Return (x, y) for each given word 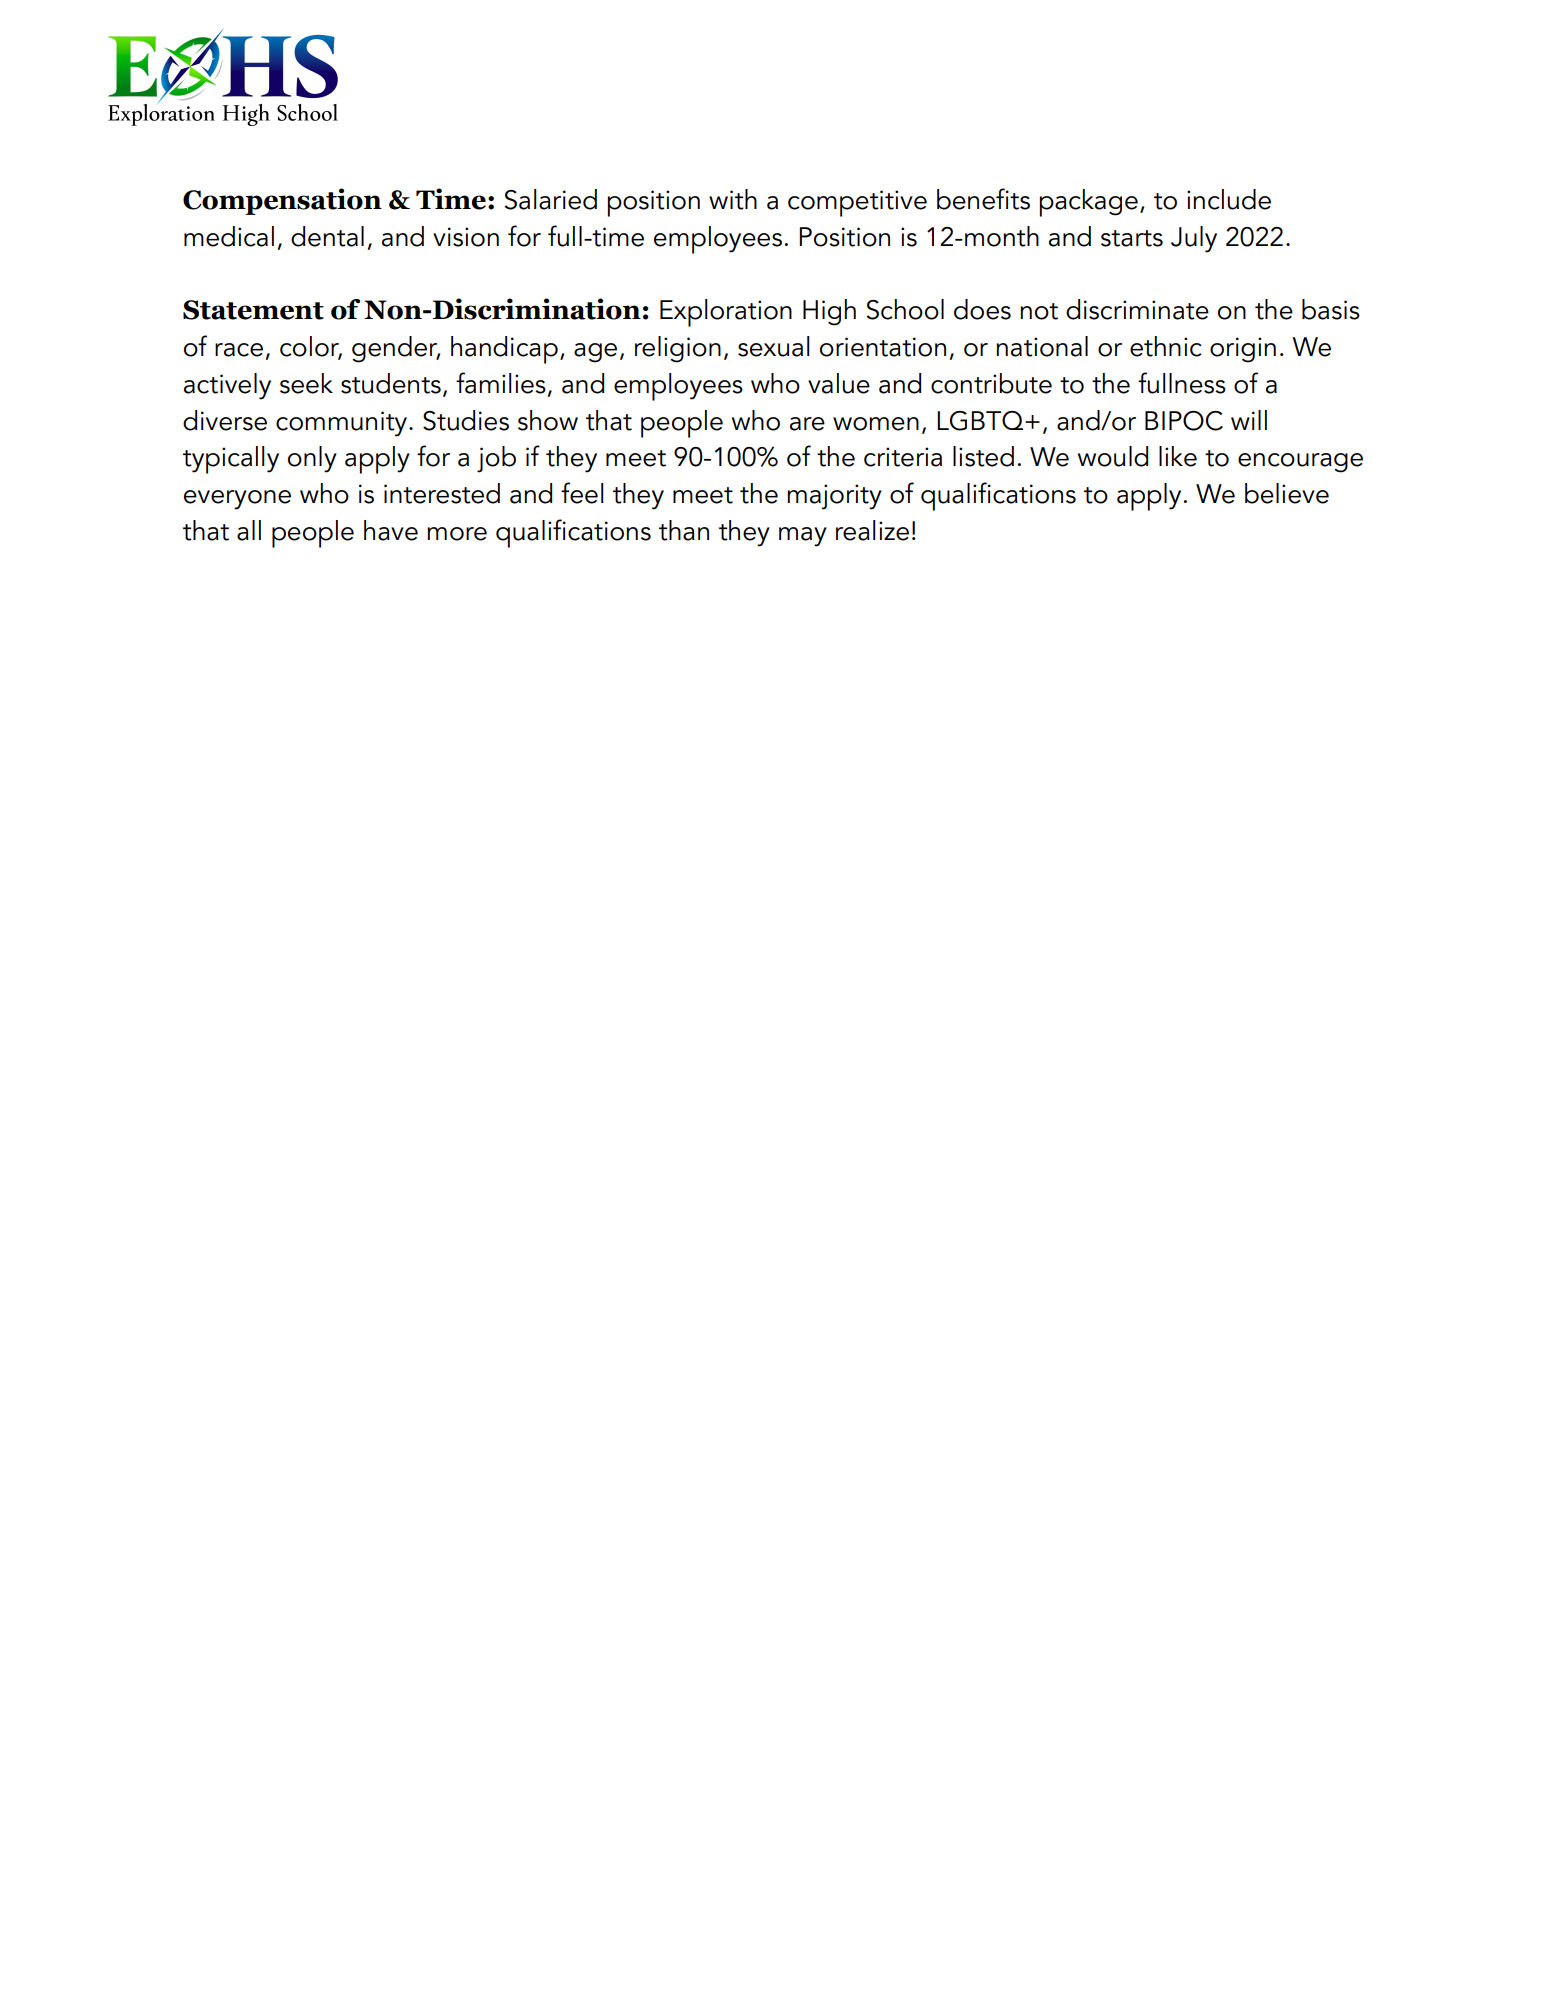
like (1178, 456)
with (733, 199)
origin (1243, 350)
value (839, 383)
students (391, 383)
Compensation (282, 201)
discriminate (1137, 309)
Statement (253, 310)
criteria (903, 457)
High (829, 312)
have (391, 530)
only (312, 459)
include (1229, 199)
